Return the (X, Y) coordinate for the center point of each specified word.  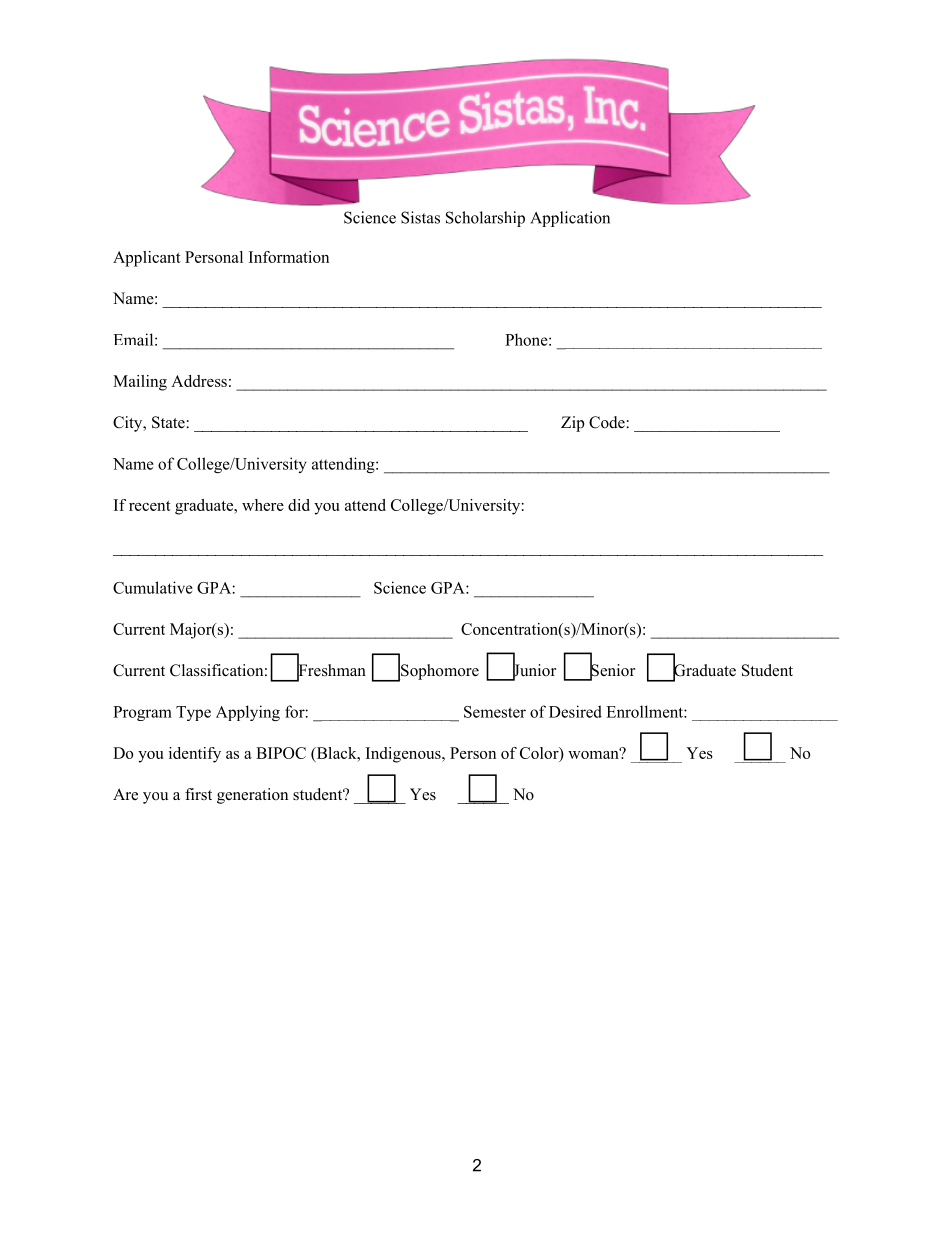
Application (570, 219)
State (169, 422)
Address (199, 381)
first (198, 794)
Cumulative (153, 587)
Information (289, 257)
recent (150, 506)
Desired (575, 711)
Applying (248, 713)
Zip (573, 424)
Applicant (147, 259)
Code (608, 422)
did (299, 505)
